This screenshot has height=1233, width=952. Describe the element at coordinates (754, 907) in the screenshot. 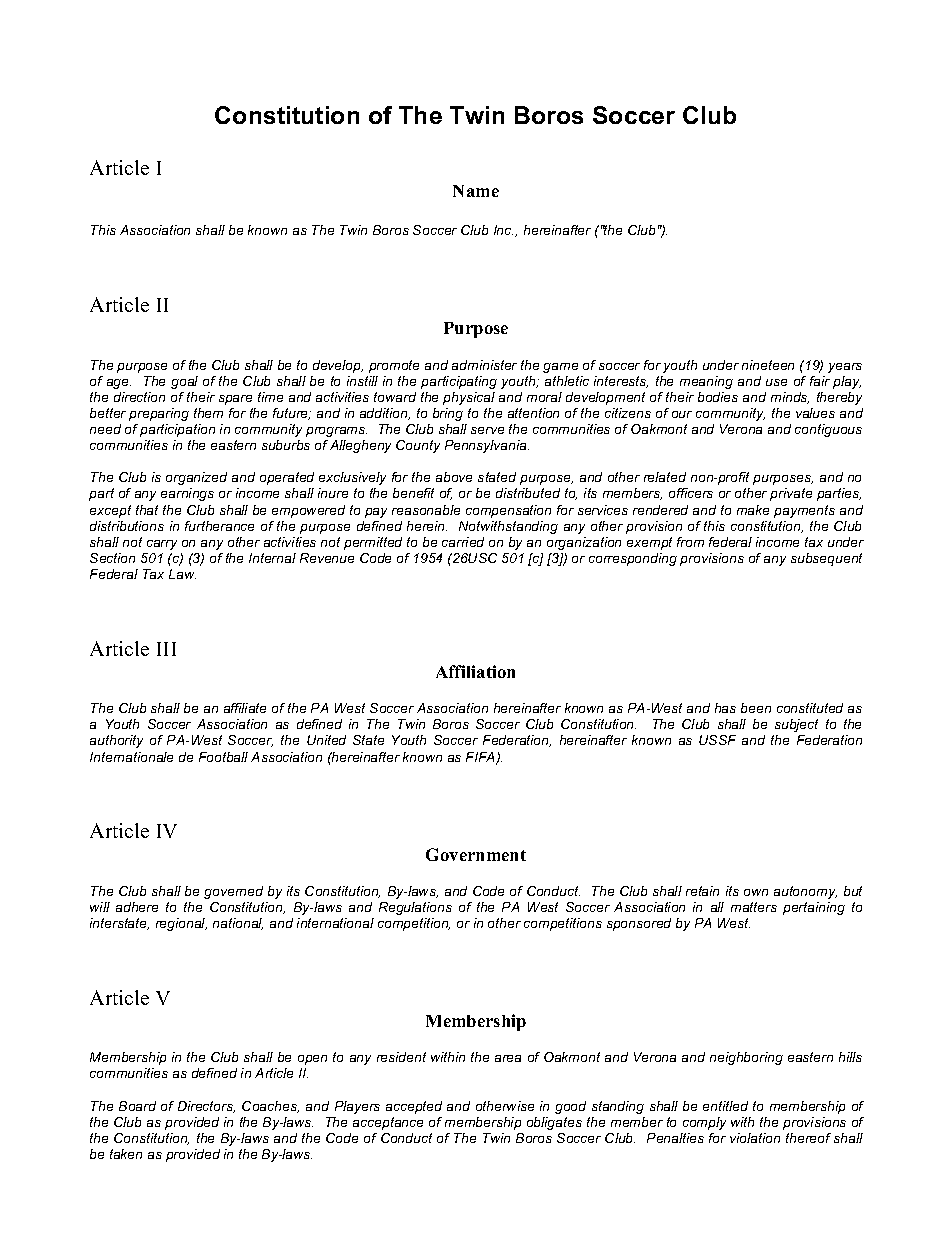

I see `matters` at that location.
